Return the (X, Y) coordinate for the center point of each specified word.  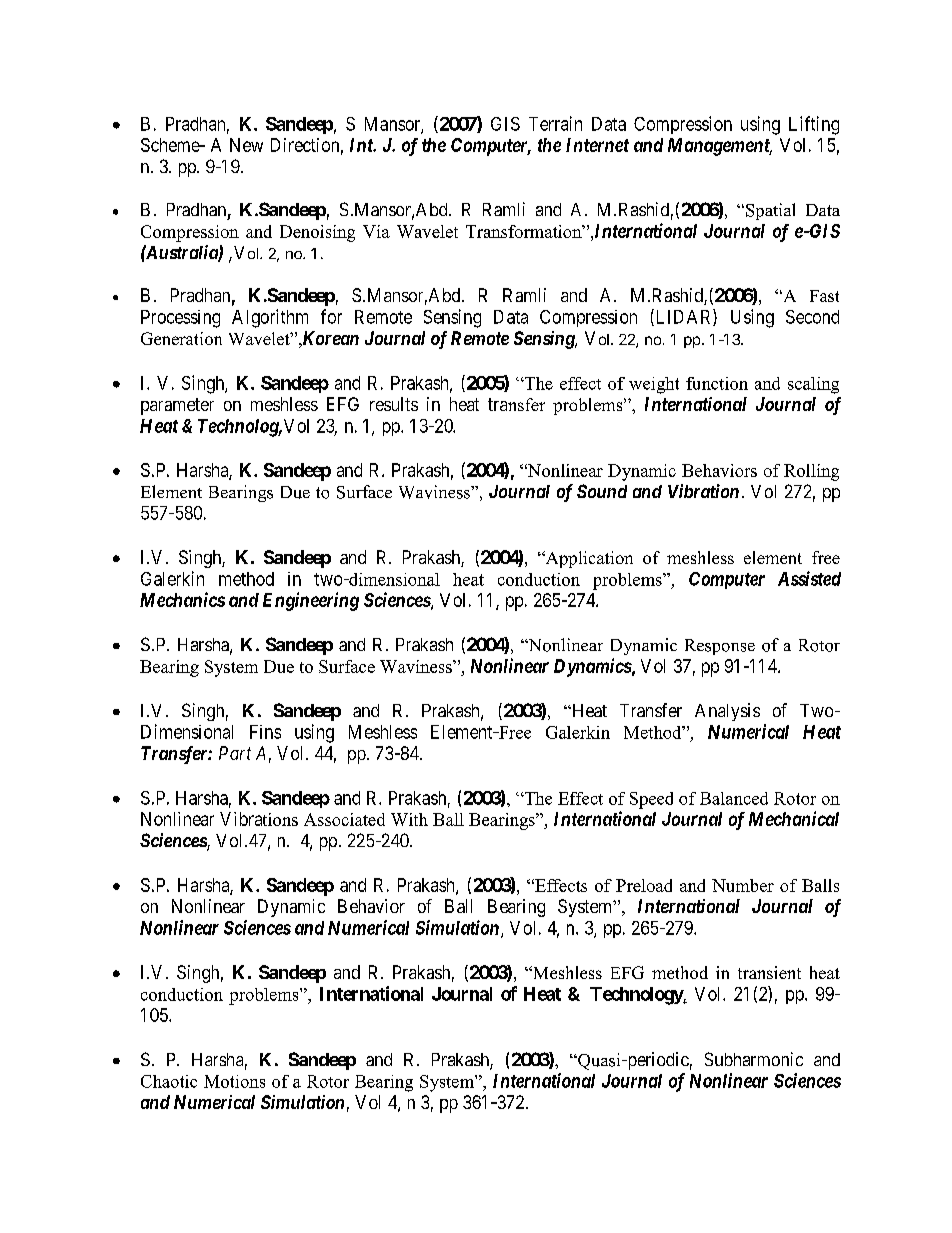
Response (720, 647)
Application (588, 559)
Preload (644, 885)
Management (720, 147)
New (246, 145)
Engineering (311, 601)
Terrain (555, 123)
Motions (234, 1081)
